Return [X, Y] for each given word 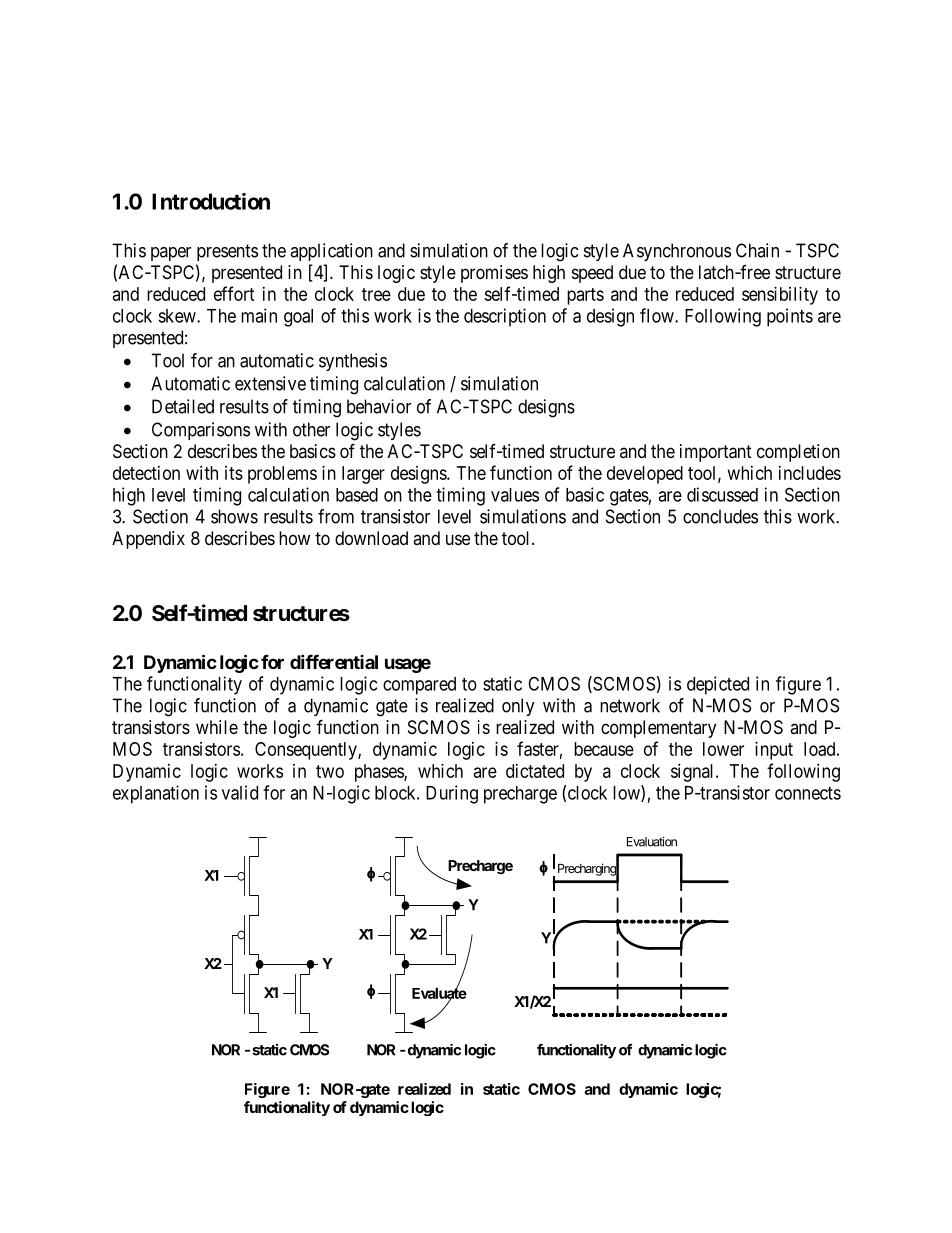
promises [494, 274]
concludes [720, 516]
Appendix [148, 540]
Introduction [211, 201]
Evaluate [439, 993]
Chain [757, 250]
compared [419, 686]
